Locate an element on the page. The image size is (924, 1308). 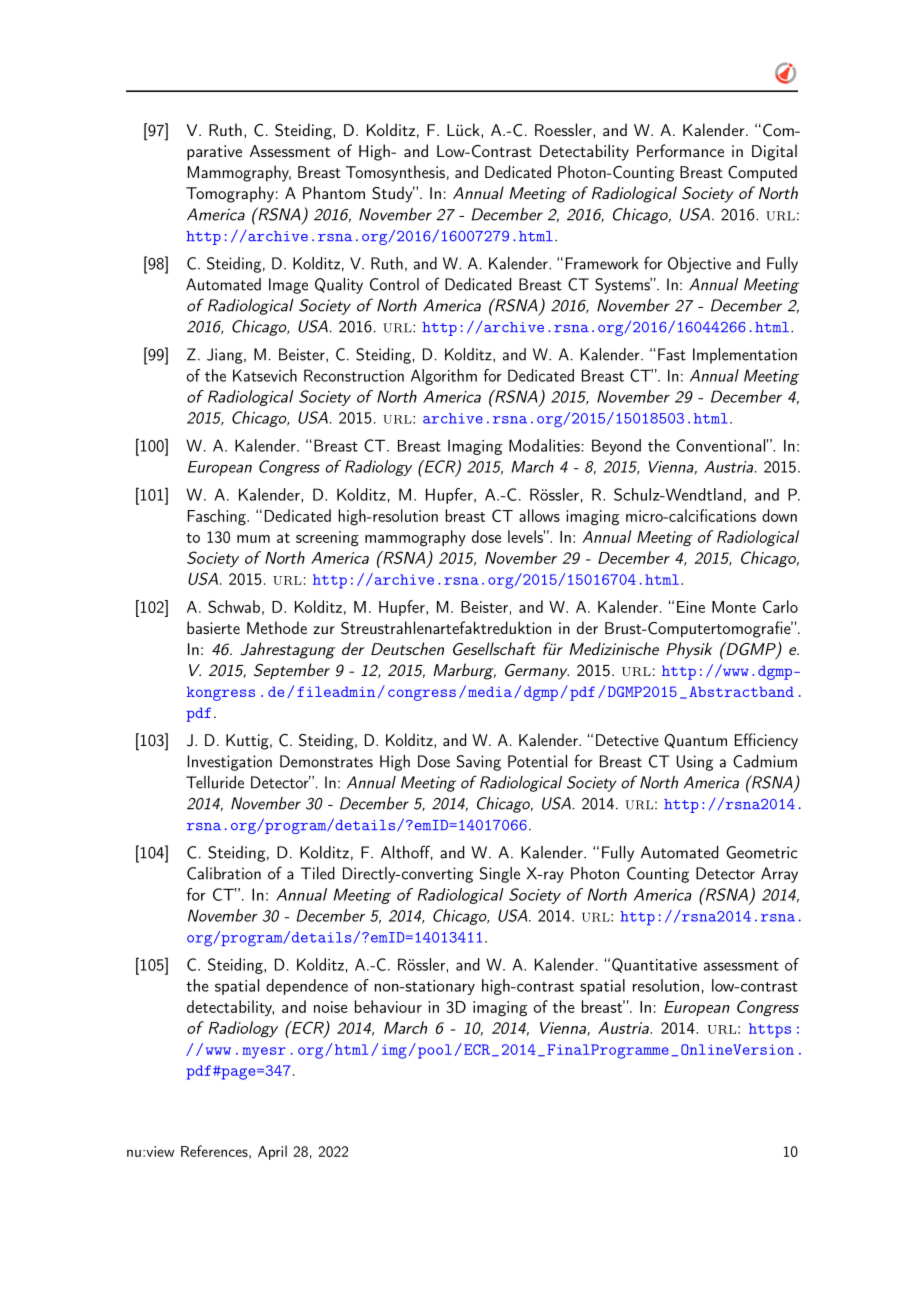
Tiled is located at coordinates (318, 873).
